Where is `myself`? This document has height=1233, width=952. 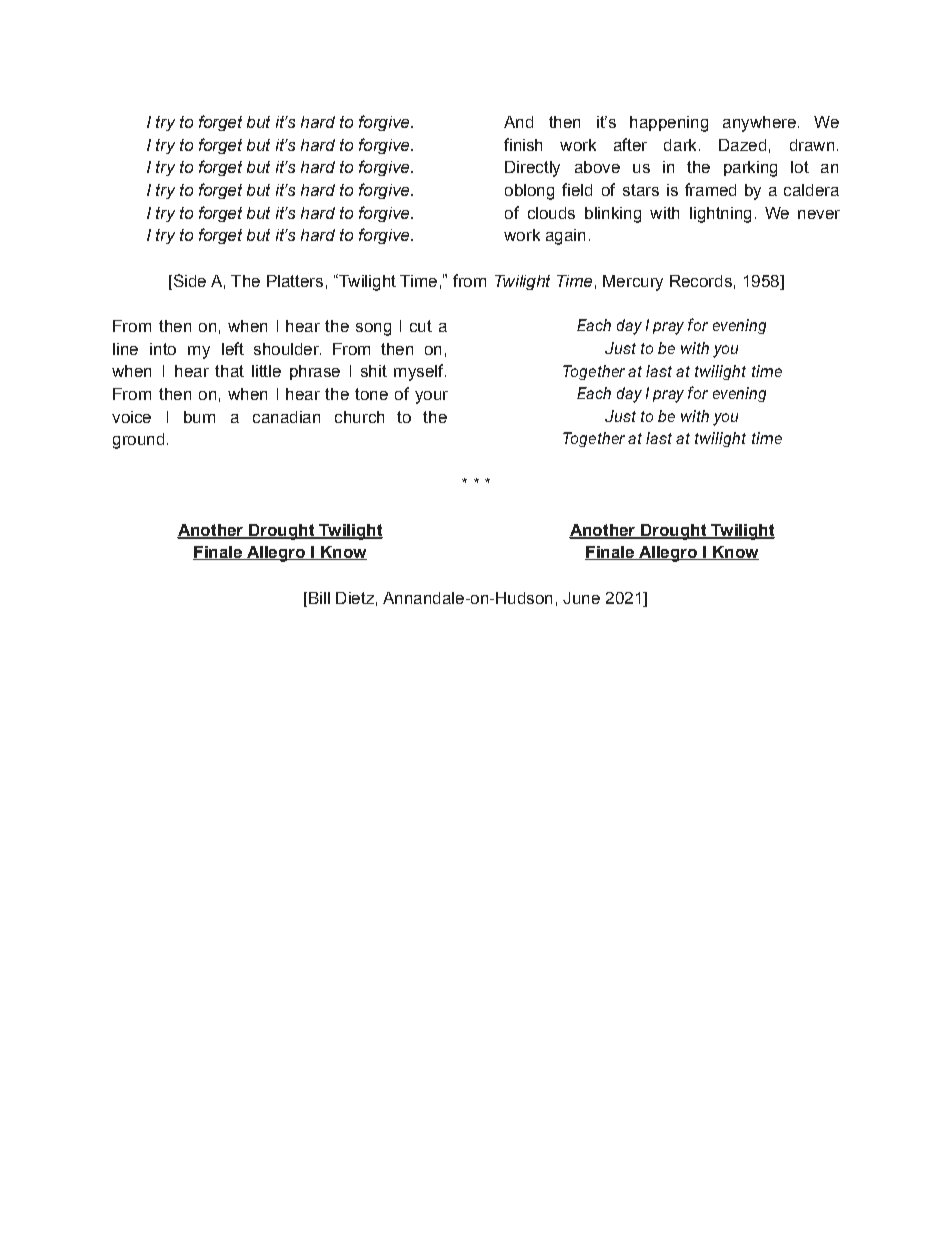 myself is located at coordinates (420, 372).
